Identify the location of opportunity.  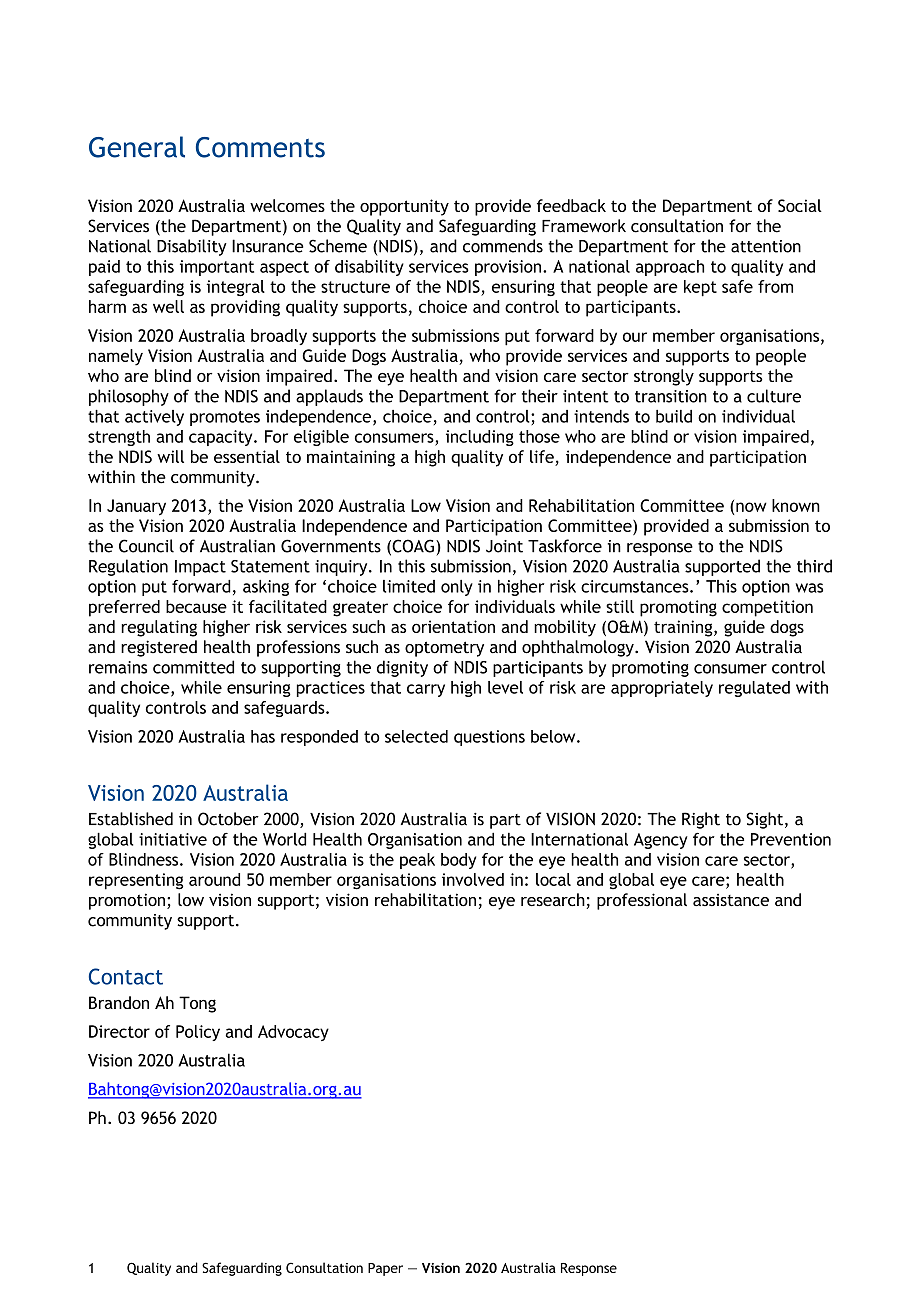
(404, 207).
